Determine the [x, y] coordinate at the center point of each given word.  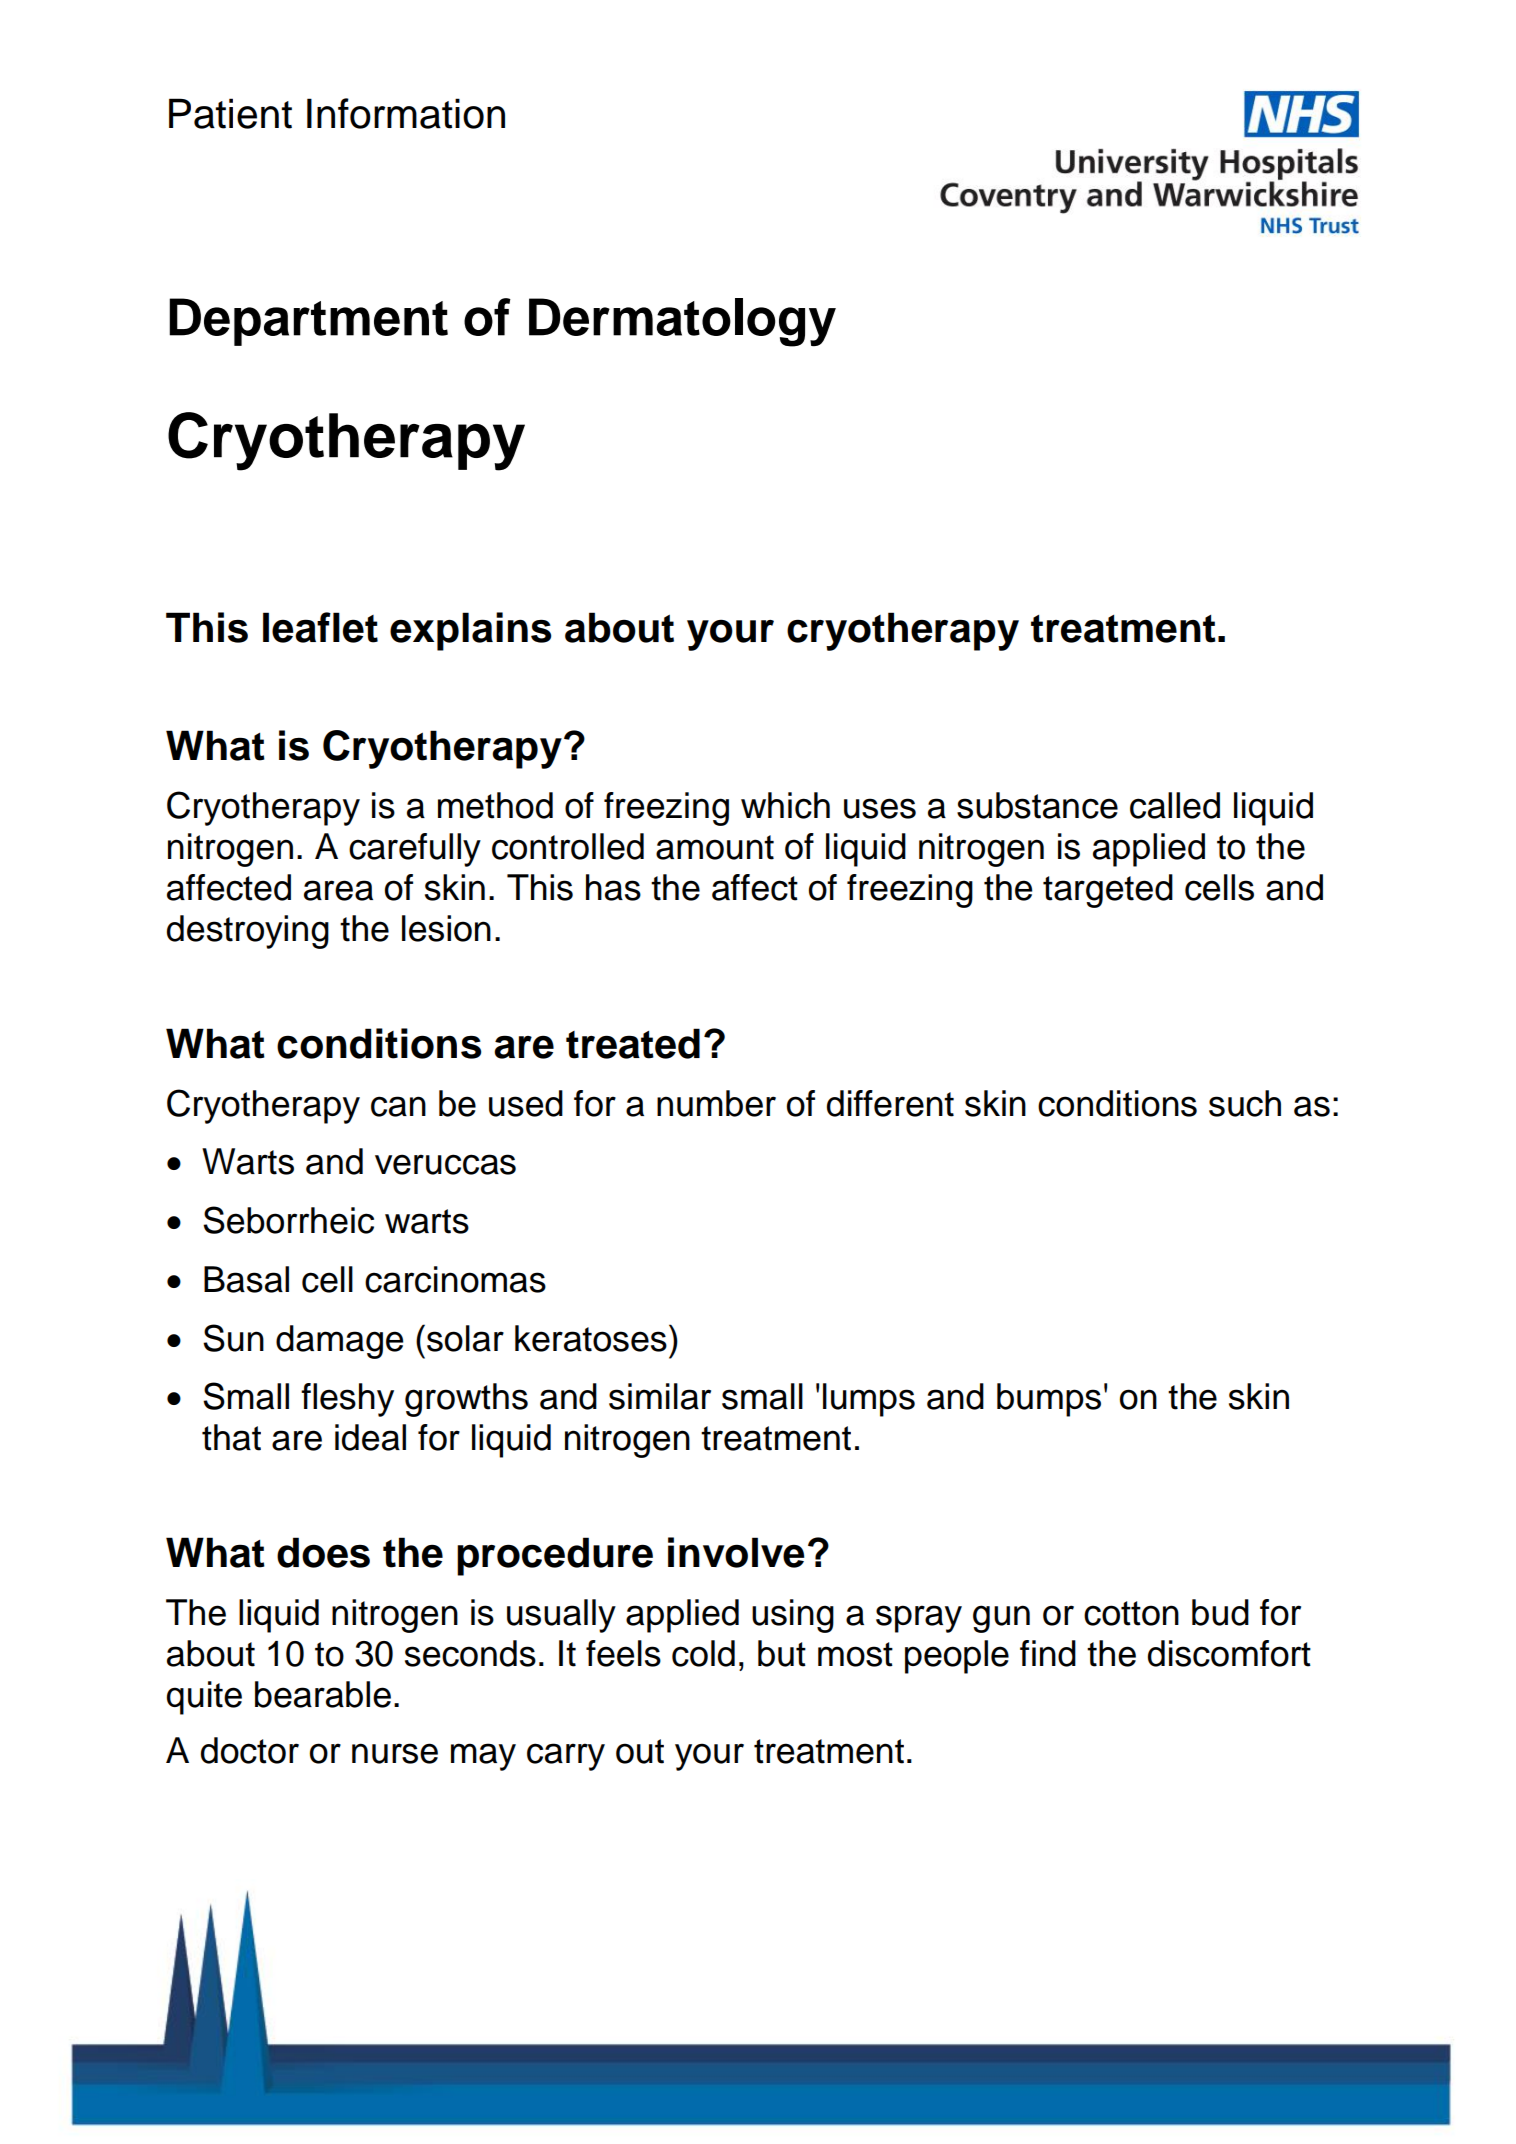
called [1175, 805]
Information [406, 113]
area [338, 890]
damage [340, 1342]
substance [1037, 805]
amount [715, 847]
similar [660, 1396]
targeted [1108, 891]
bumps [1049, 1400]
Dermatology [682, 322]
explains [470, 631]
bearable [323, 1694]
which [785, 805]
